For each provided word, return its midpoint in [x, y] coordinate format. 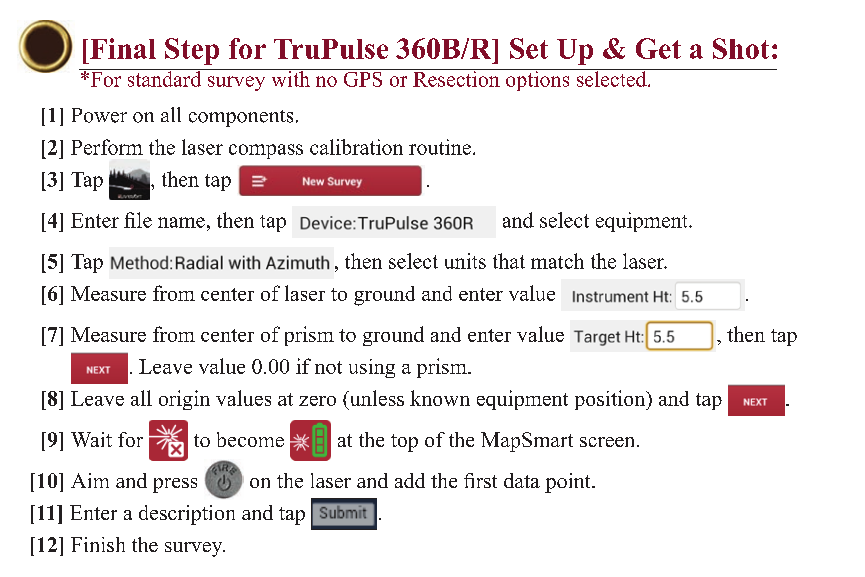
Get [658, 48]
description [187, 515]
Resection [456, 78]
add [410, 480]
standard [164, 78]
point [569, 483]
